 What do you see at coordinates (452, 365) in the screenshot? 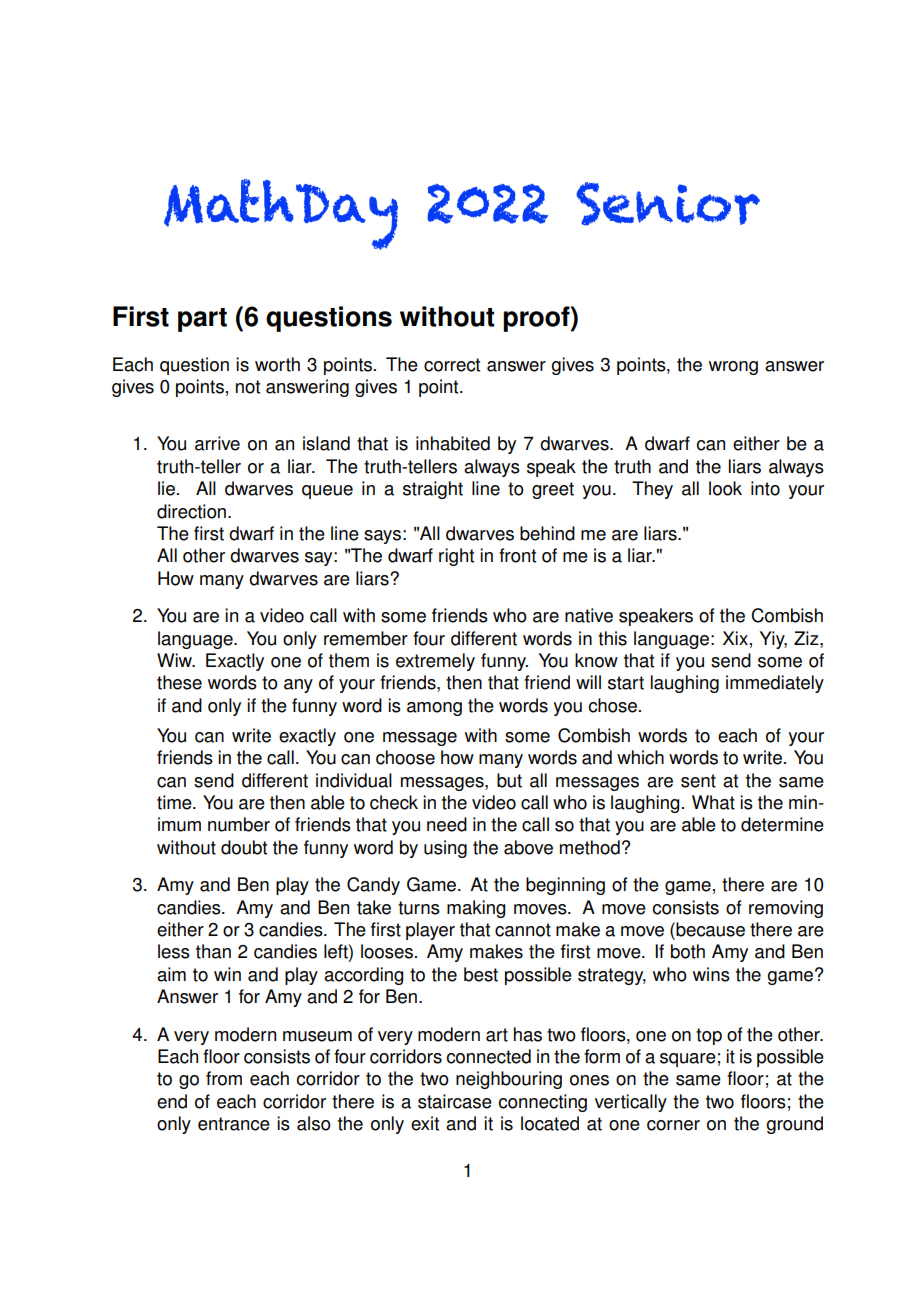
I see `correct` at bounding box center [452, 365].
